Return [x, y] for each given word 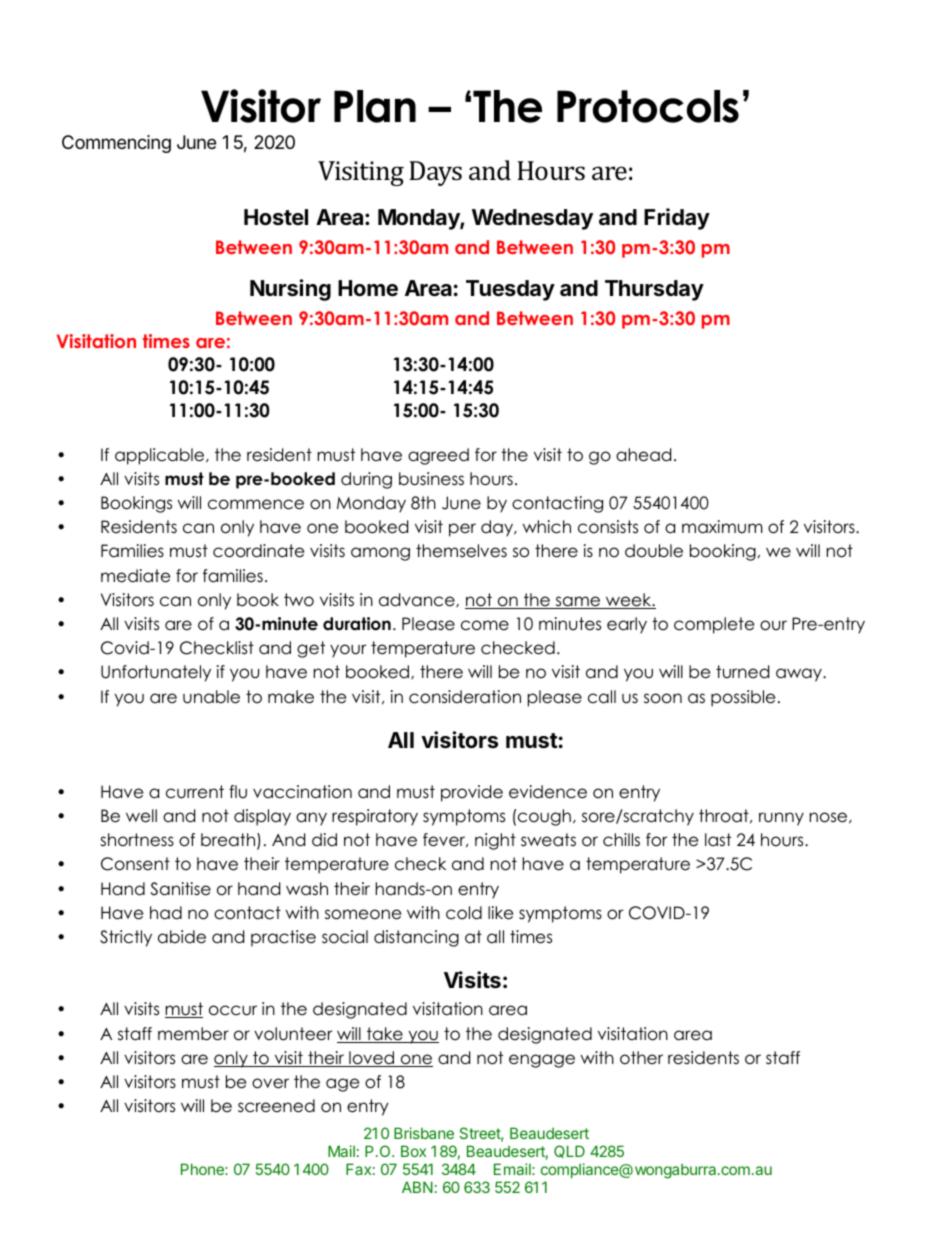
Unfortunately [156, 673]
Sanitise [180, 889]
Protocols [648, 106]
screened [276, 1106]
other [641, 1058]
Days [435, 173]
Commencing [116, 144]
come [485, 625]
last [718, 839]
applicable [161, 456]
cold [464, 913]
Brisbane [424, 1133]
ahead [643, 455]
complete [714, 625]
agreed [438, 456]
